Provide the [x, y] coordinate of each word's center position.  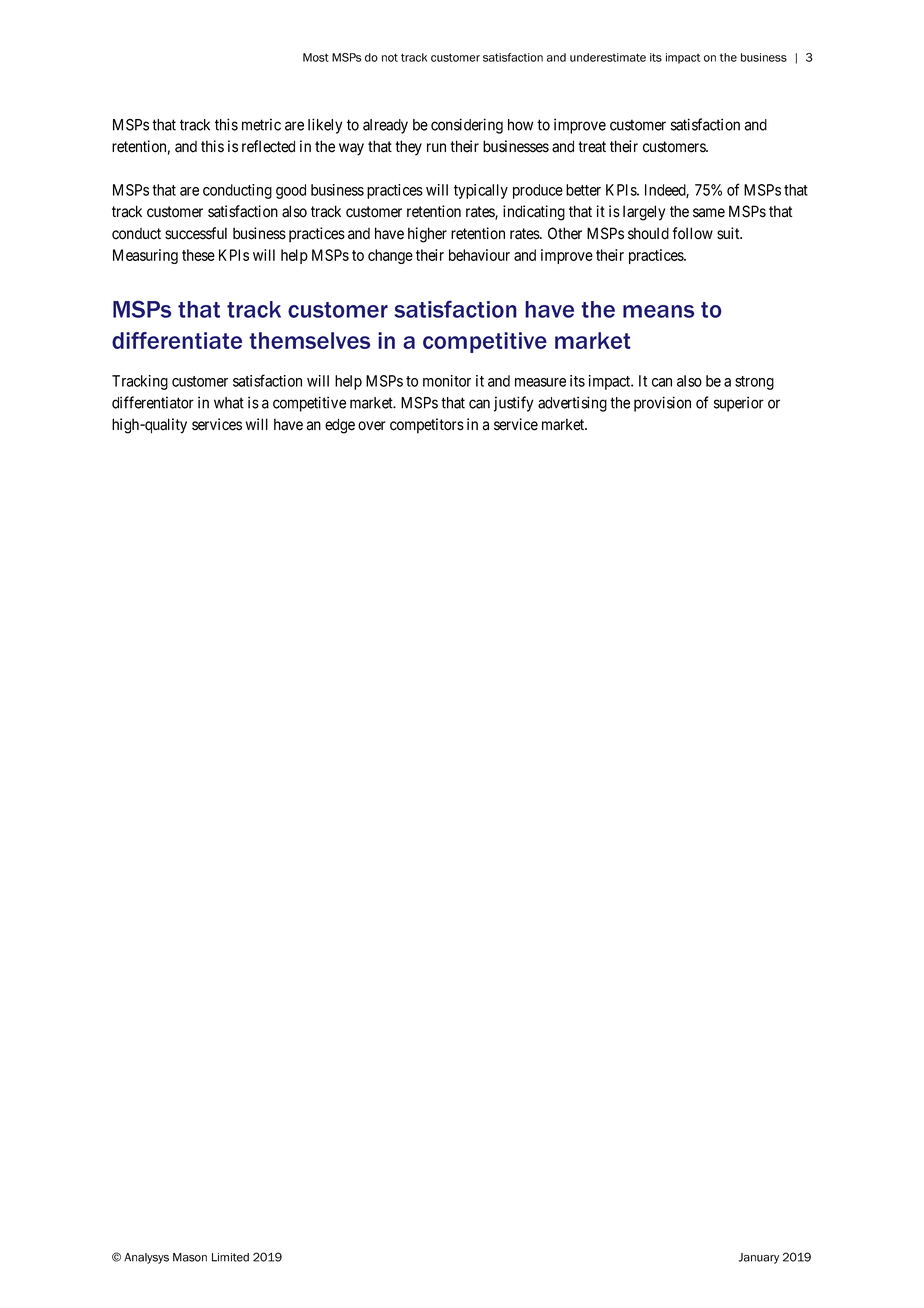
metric [261, 124]
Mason [190, 1257]
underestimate [608, 57]
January [759, 1258]
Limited [230, 1257]
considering [467, 126]
